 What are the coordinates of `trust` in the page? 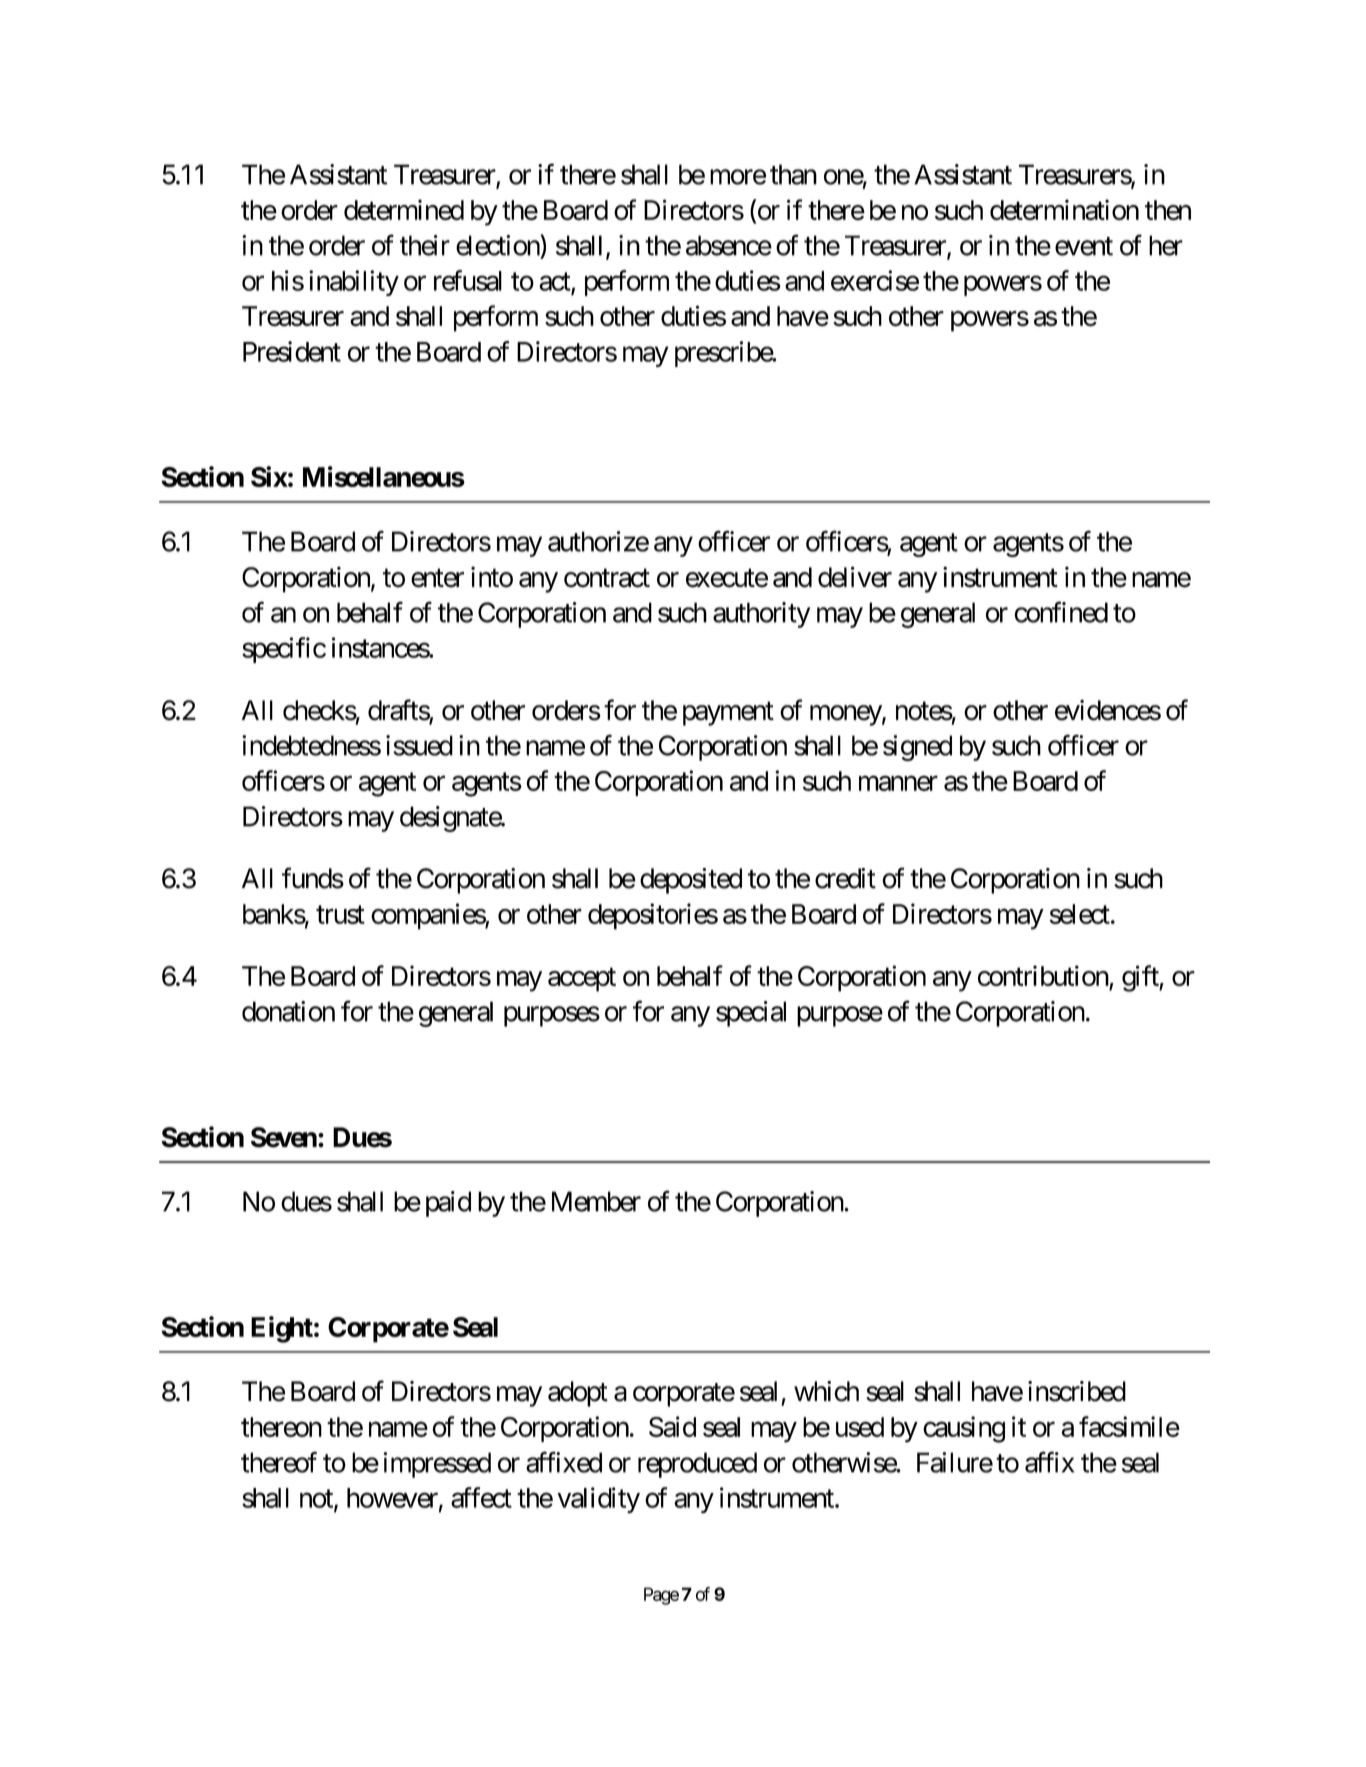 It's located at (340, 915).
